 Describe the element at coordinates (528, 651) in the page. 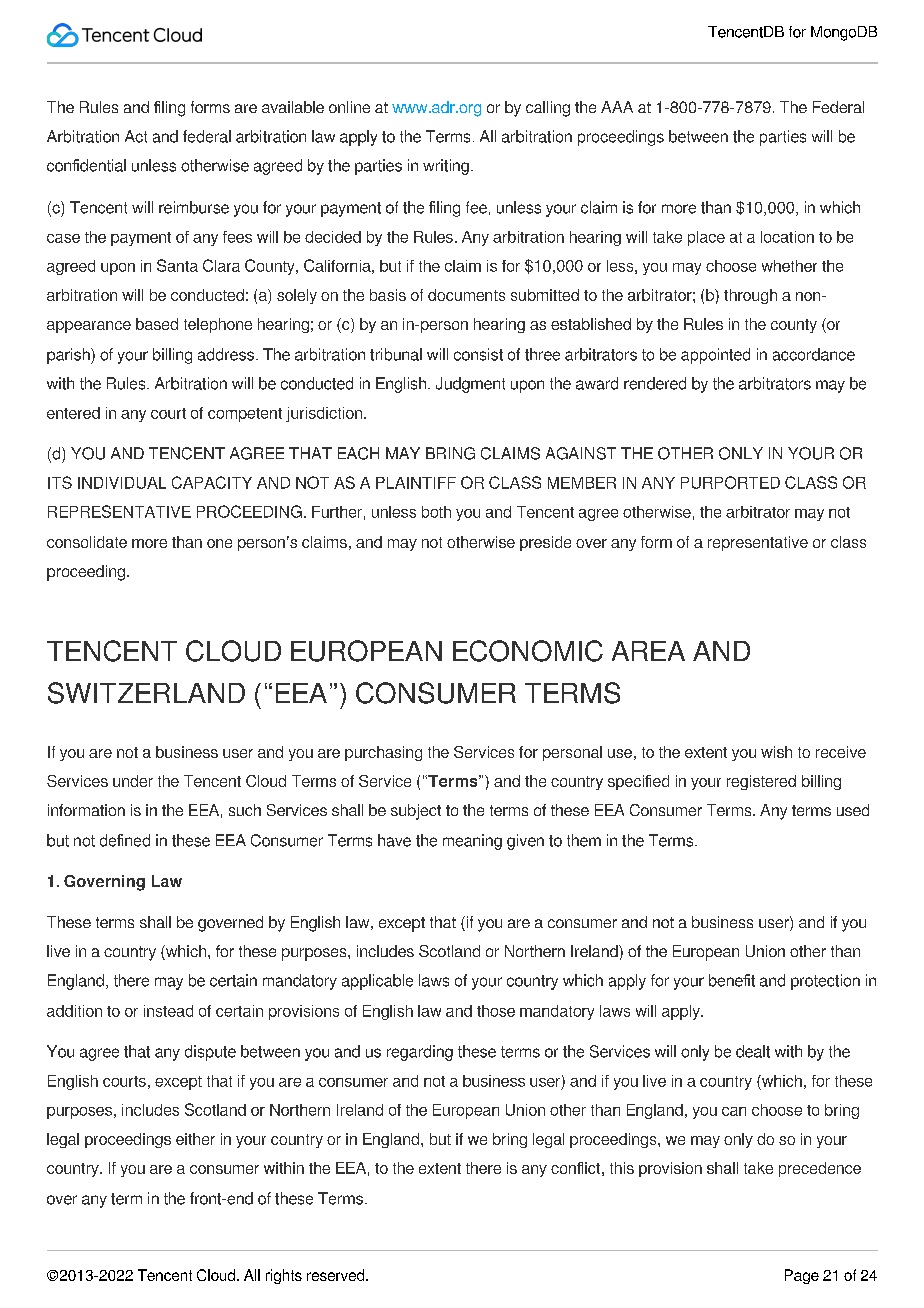

I see `ECONOMIC` at that location.
